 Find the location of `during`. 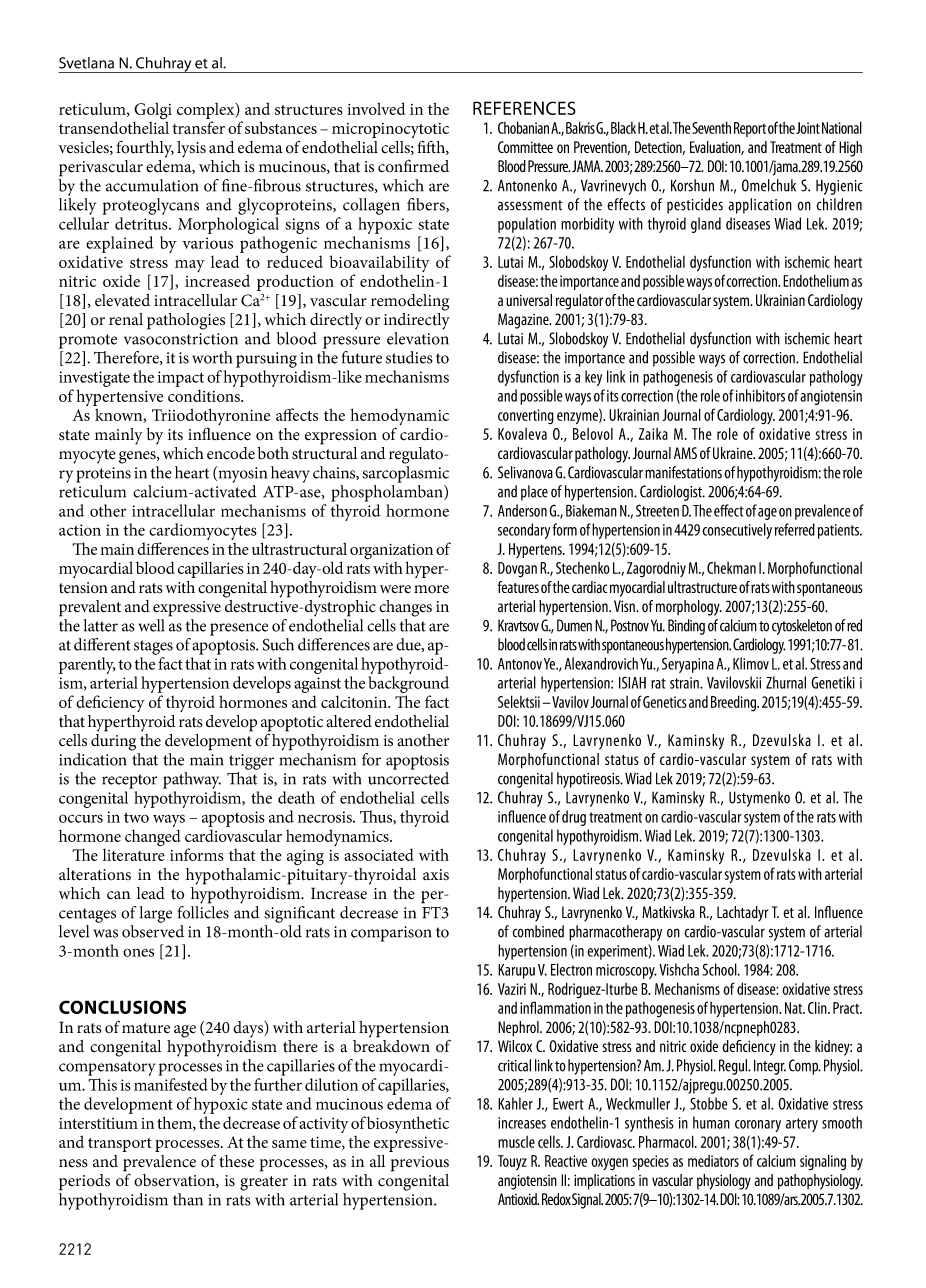

during is located at coordinates (113, 741).
